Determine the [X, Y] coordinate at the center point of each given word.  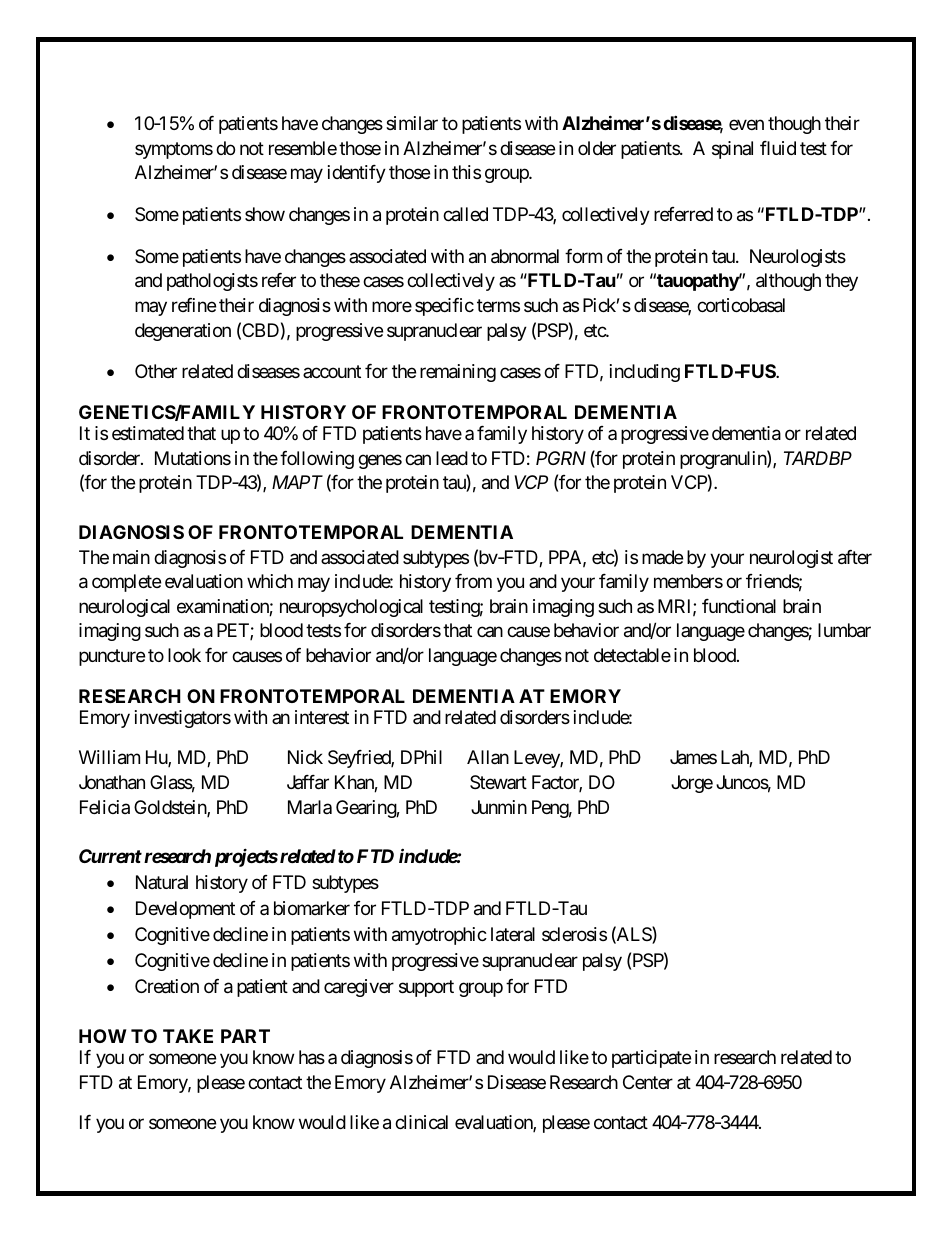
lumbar [844, 630]
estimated [148, 433]
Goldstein [171, 808]
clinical [421, 1122]
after [855, 557]
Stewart [498, 782]
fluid [778, 148]
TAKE [188, 1036]
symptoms [174, 150]
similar [412, 123]
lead [452, 458]
